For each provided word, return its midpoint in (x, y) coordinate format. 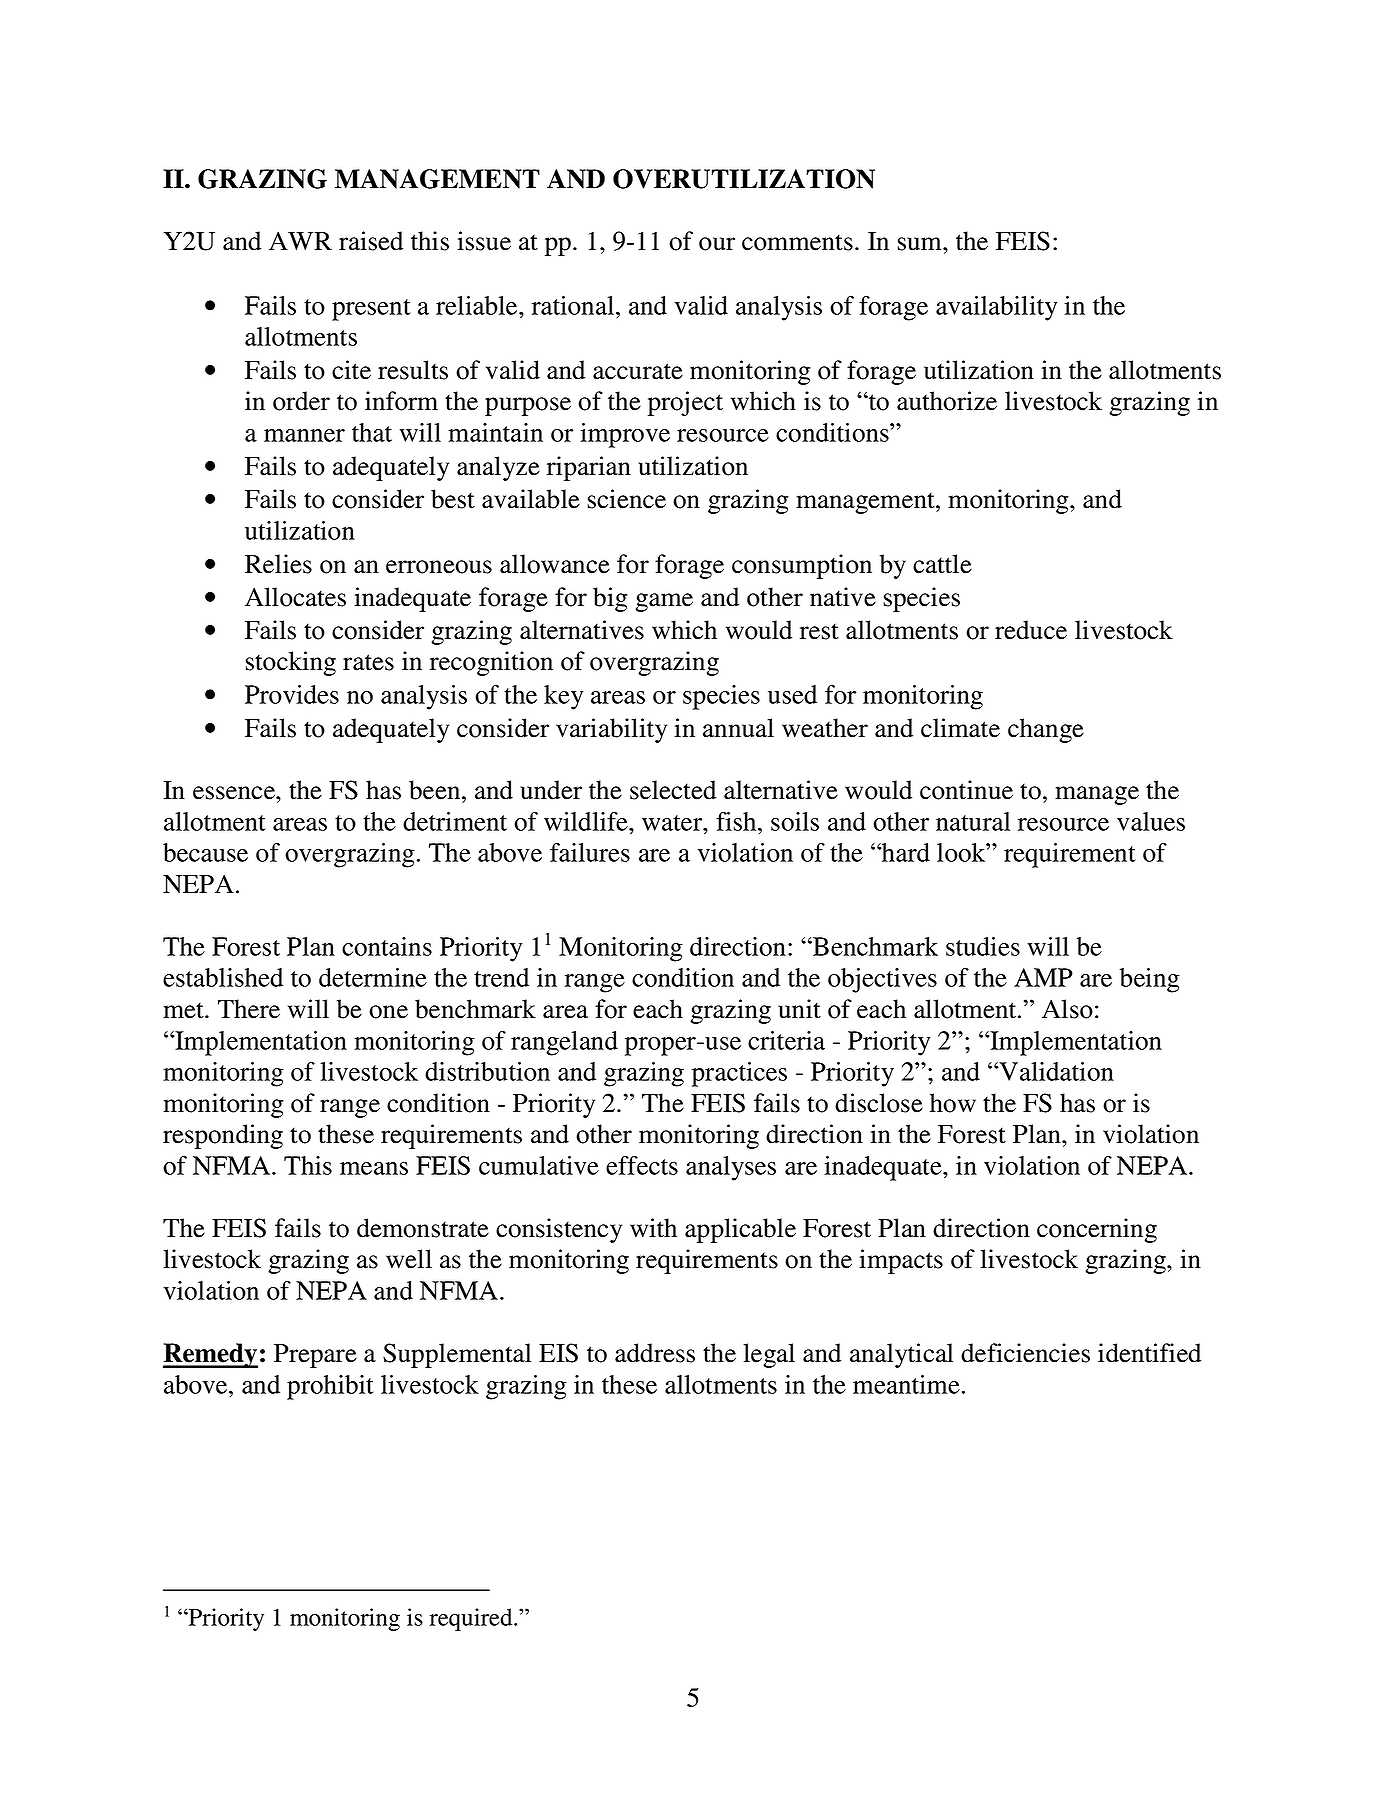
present (371, 310)
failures (590, 852)
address (655, 1353)
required (472, 1619)
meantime (906, 1384)
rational (573, 305)
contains (387, 946)
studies (983, 946)
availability (996, 308)
